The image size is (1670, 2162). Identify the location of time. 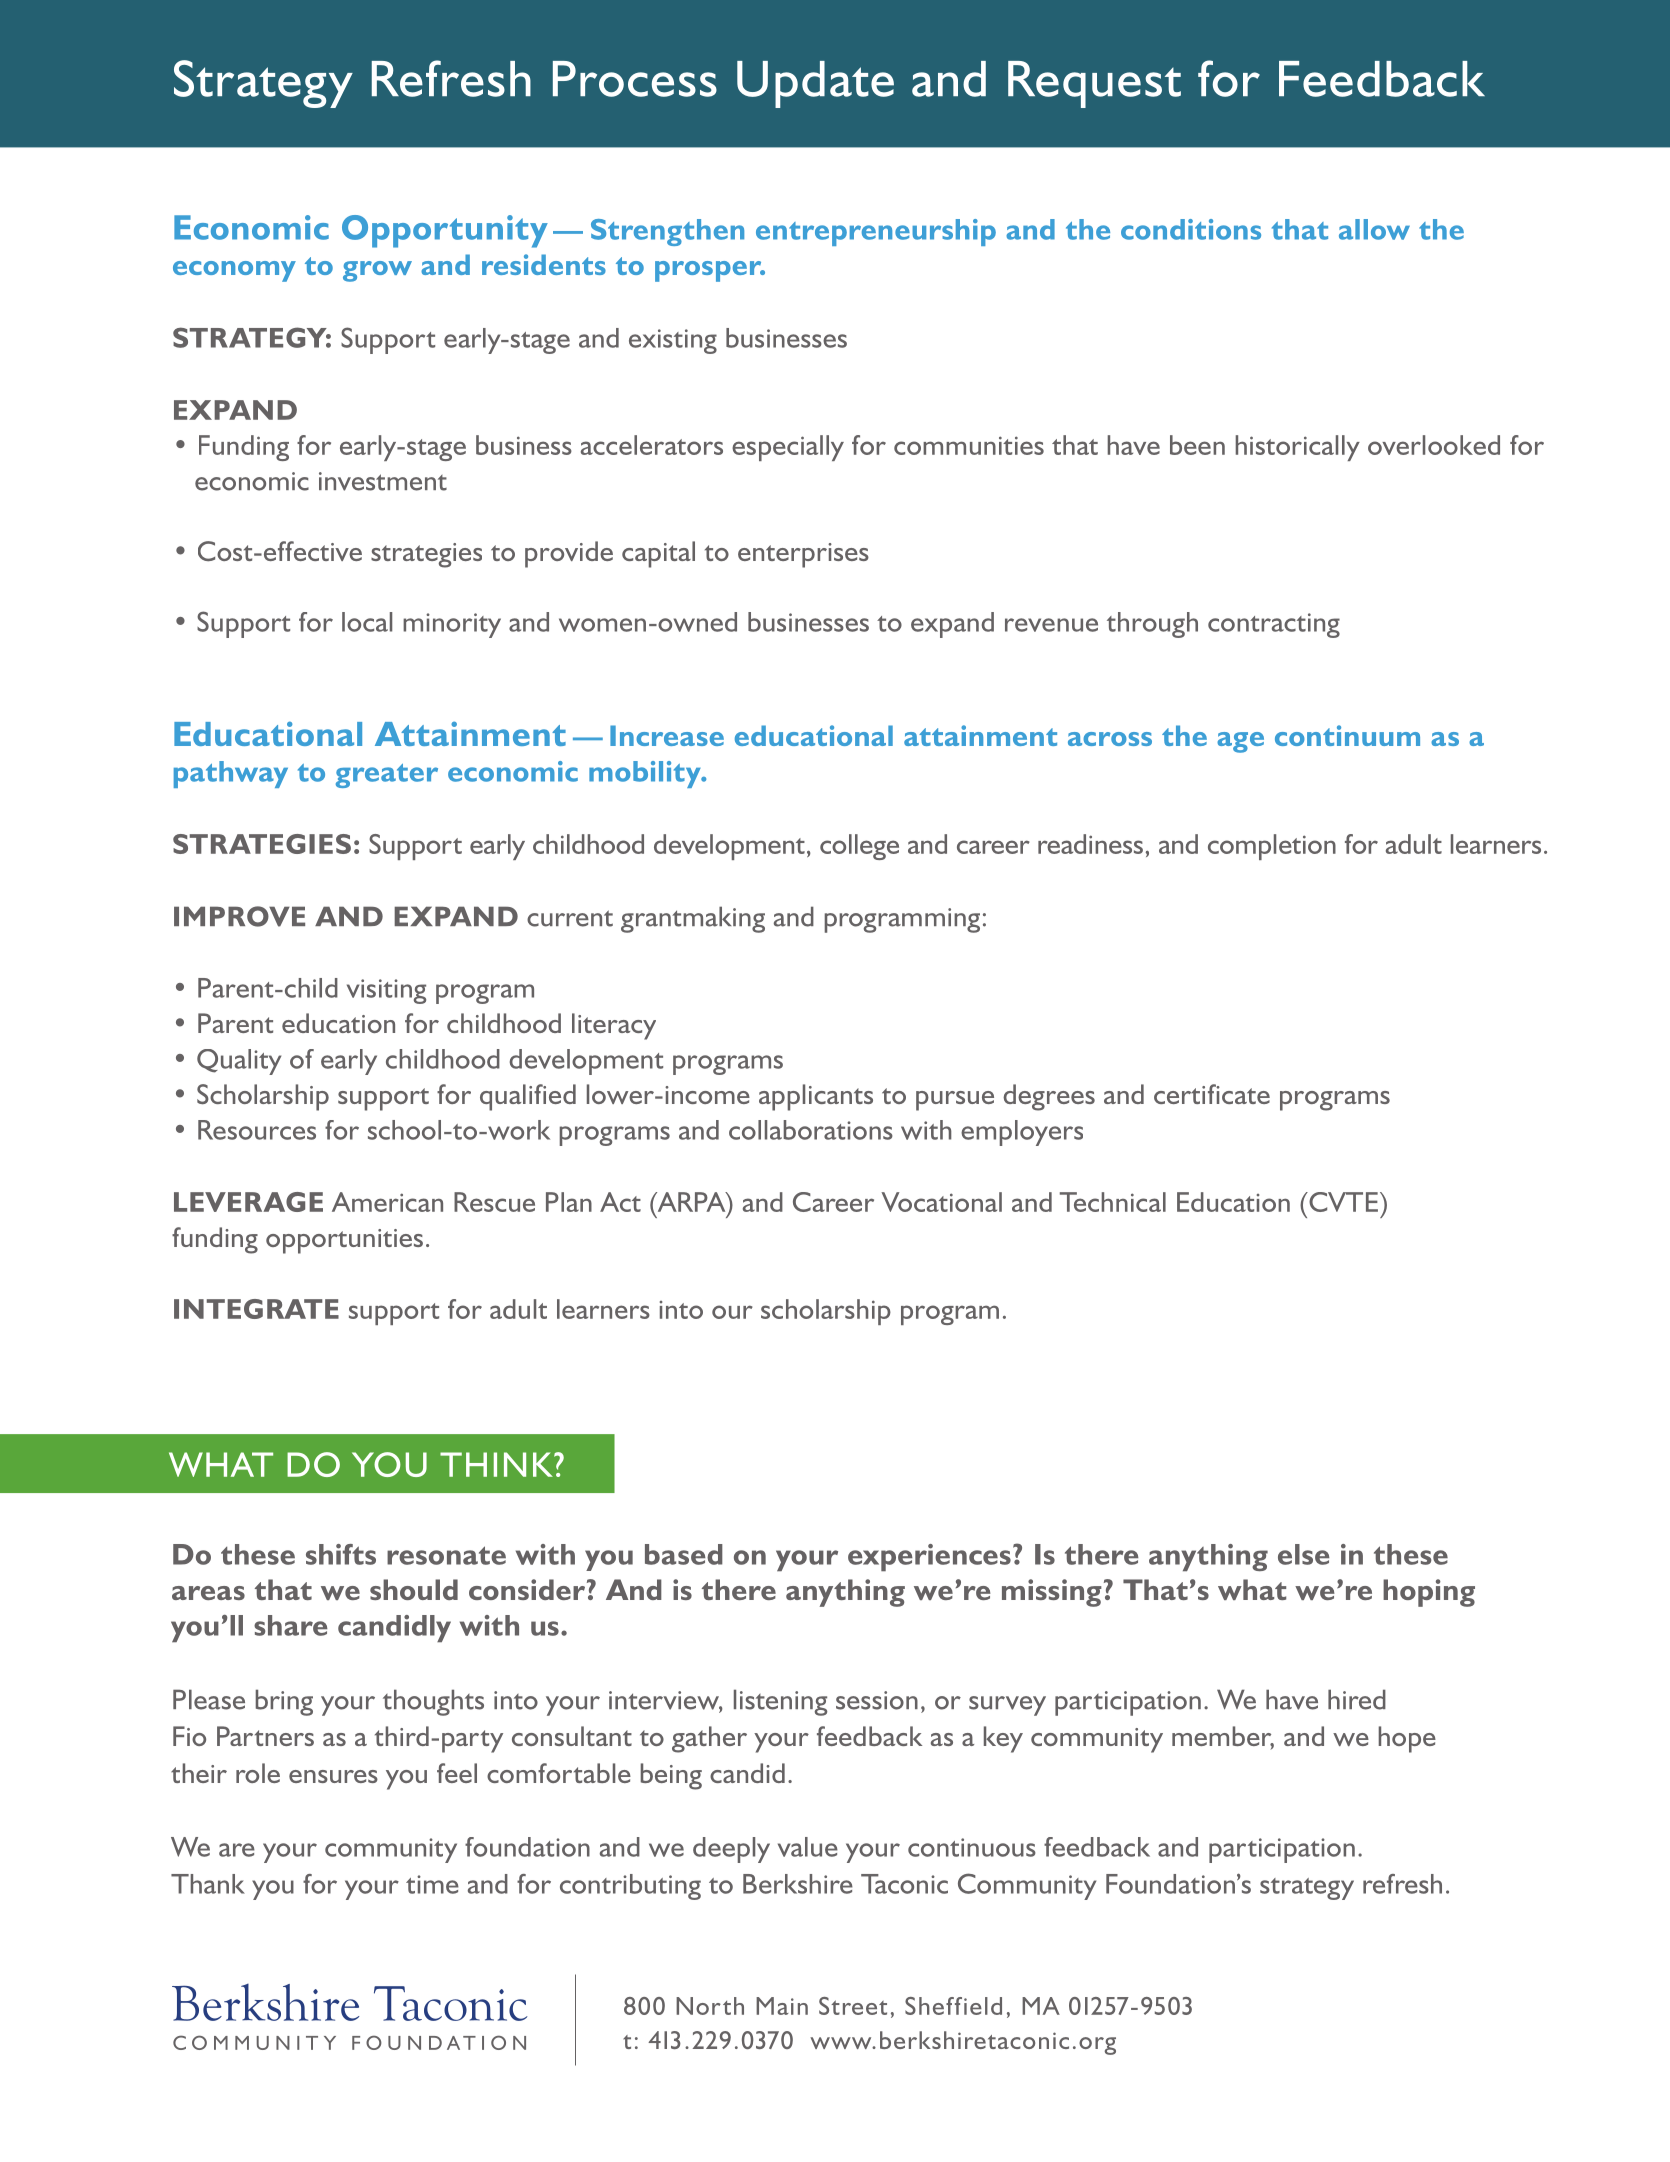
(432, 1884).
